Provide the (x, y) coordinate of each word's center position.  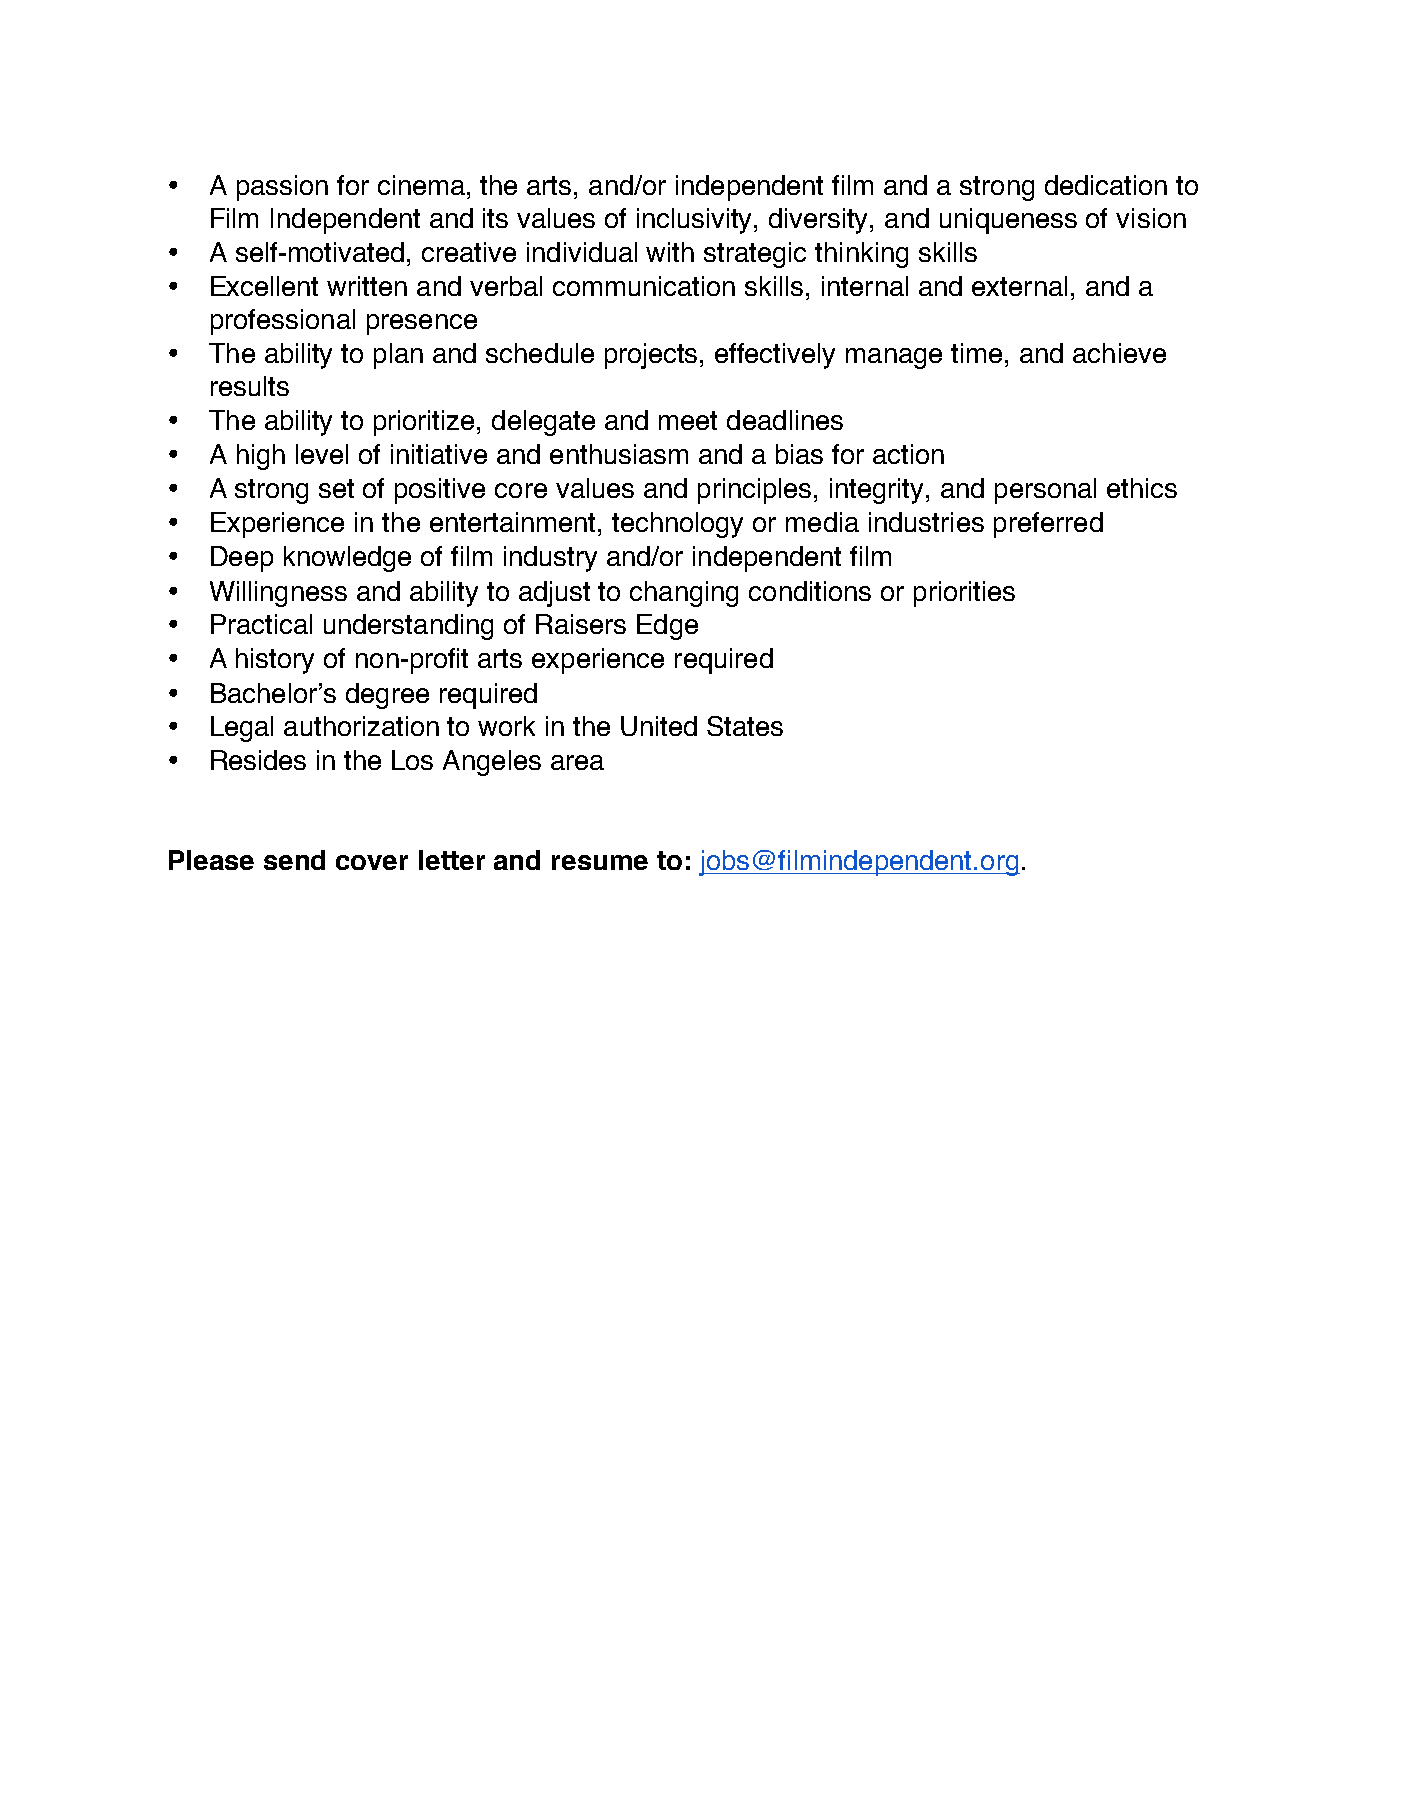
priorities (964, 594)
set (336, 488)
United (659, 726)
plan (398, 356)
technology (677, 525)
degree (387, 696)
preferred (1048, 525)
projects (653, 356)
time (976, 353)
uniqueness (1008, 221)
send (294, 860)
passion (282, 188)
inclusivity (696, 221)
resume (600, 862)
